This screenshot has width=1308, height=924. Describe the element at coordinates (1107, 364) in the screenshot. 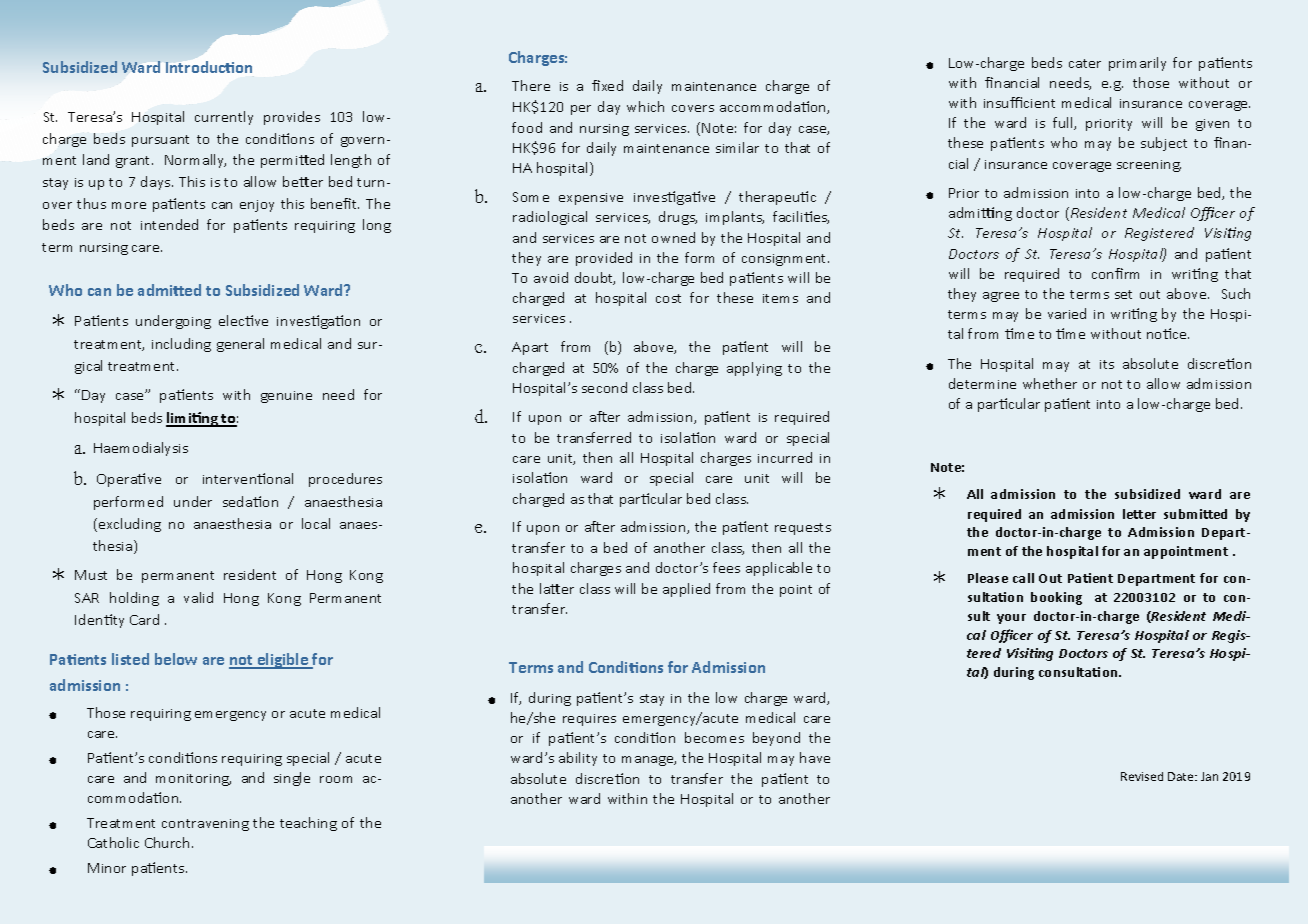

I see `its` at that location.
